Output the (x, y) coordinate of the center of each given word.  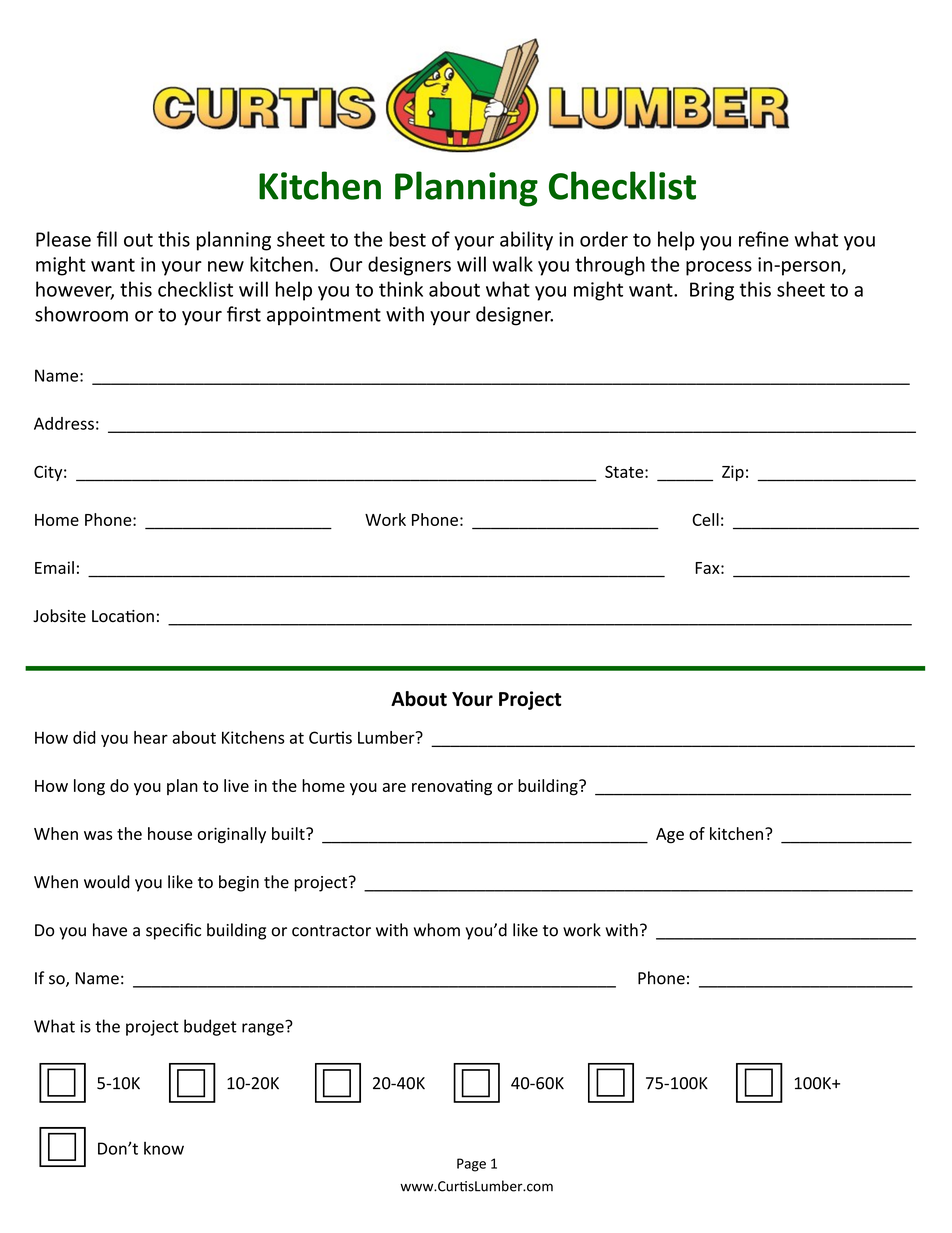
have (110, 930)
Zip (733, 473)
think (401, 289)
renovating (452, 788)
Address (64, 423)
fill (107, 239)
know (164, 1148)
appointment (324, 316)
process (719, 268)
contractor (331, 931)
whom (437, 930)
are (394, 787)
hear (151, 737)
